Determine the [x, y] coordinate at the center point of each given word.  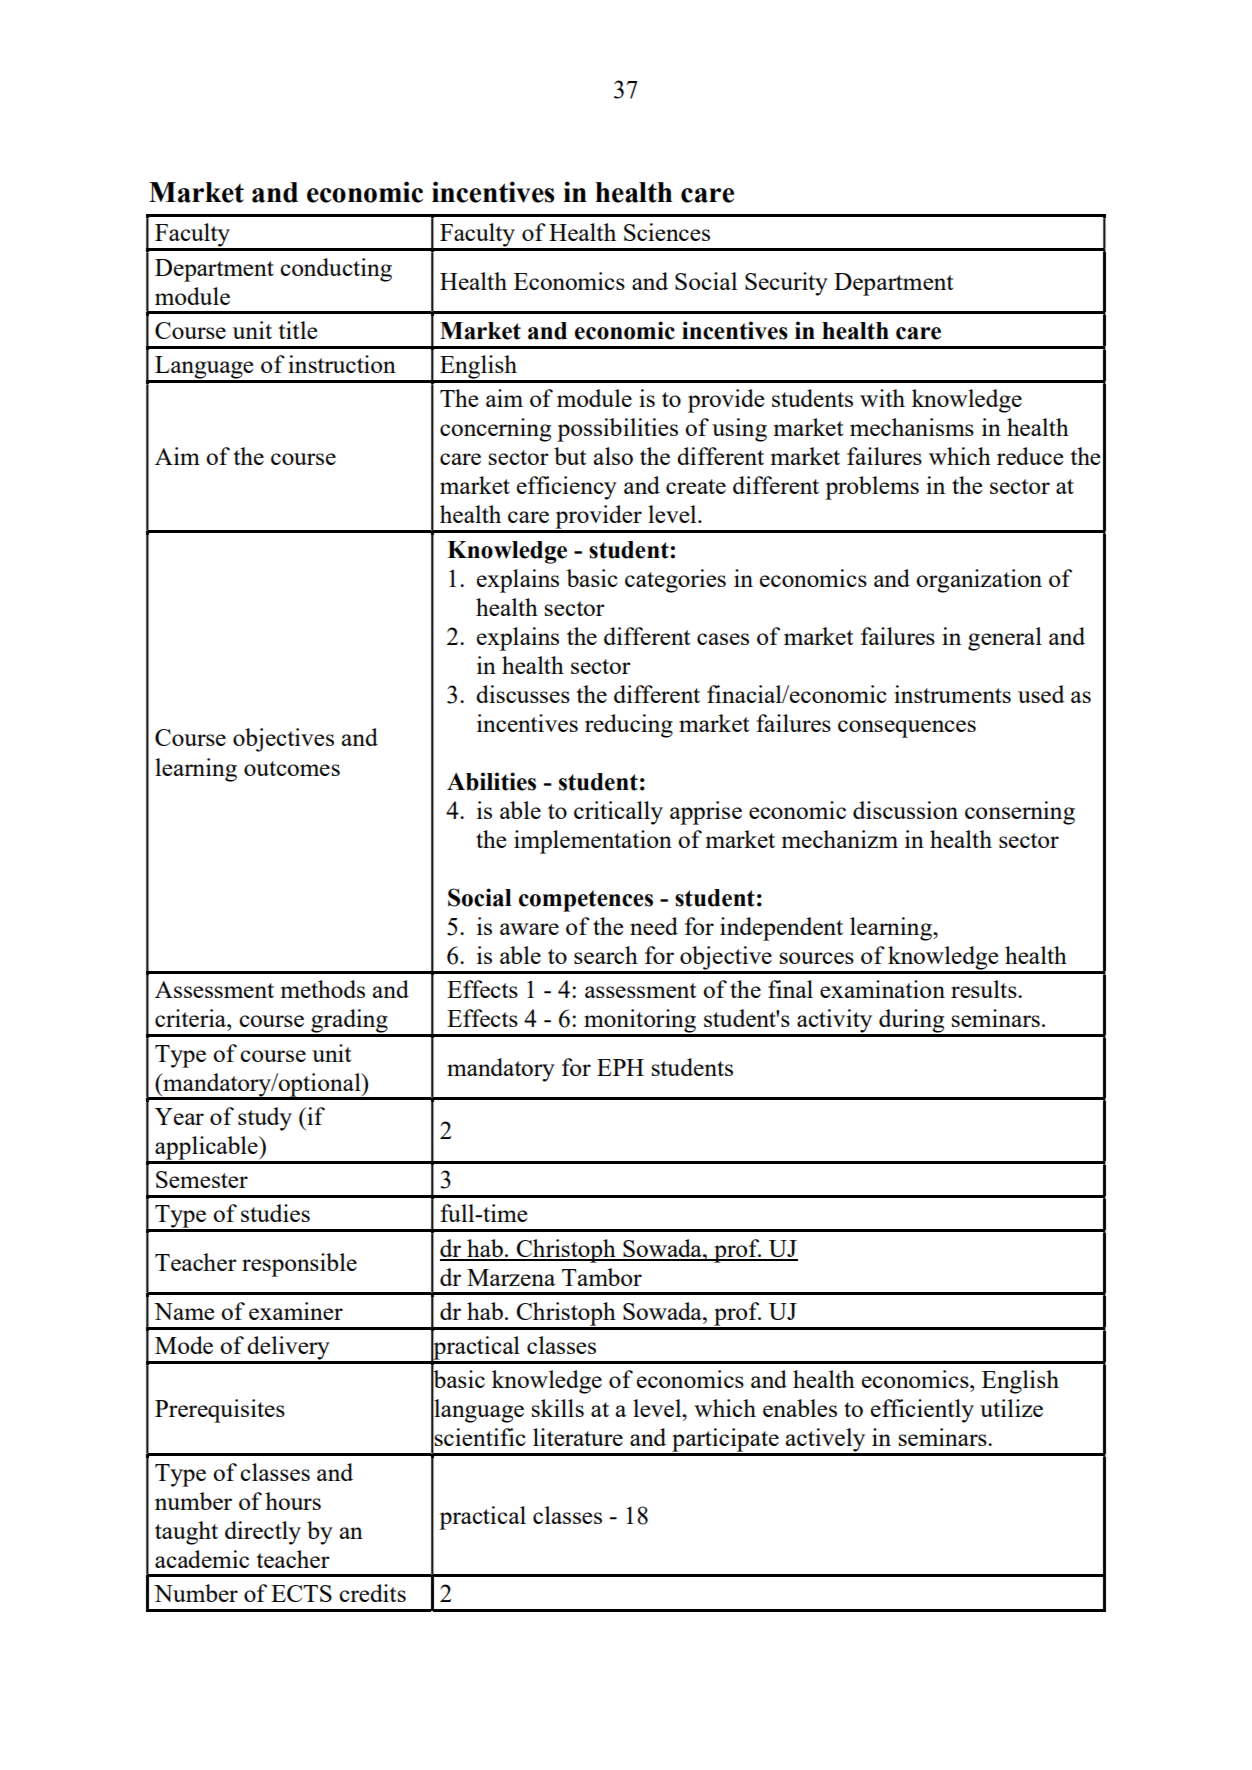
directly [263, 1533]
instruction [342, 364]
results [985, 989]
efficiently [922, 1411]
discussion [905, 810]
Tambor [602, 1277]
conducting [336, 270]
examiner [296, 1311]
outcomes [292, 768]
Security [786, 284]
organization [979, 581]
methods [323, 989]
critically [618, 813]
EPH [620, 1067]
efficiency [567, 488]
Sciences [667, 232]
